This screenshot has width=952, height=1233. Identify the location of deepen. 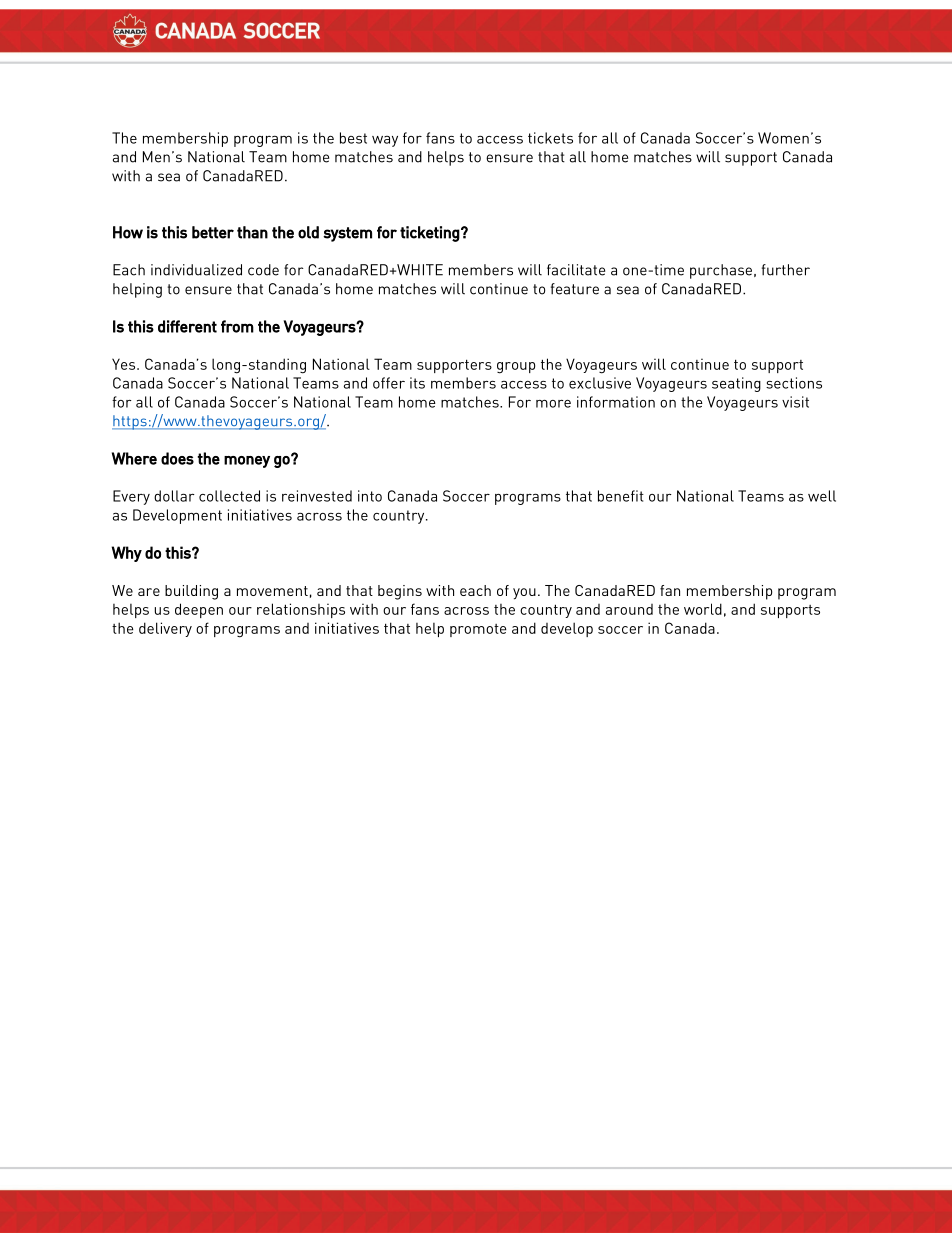
(199, 610).
